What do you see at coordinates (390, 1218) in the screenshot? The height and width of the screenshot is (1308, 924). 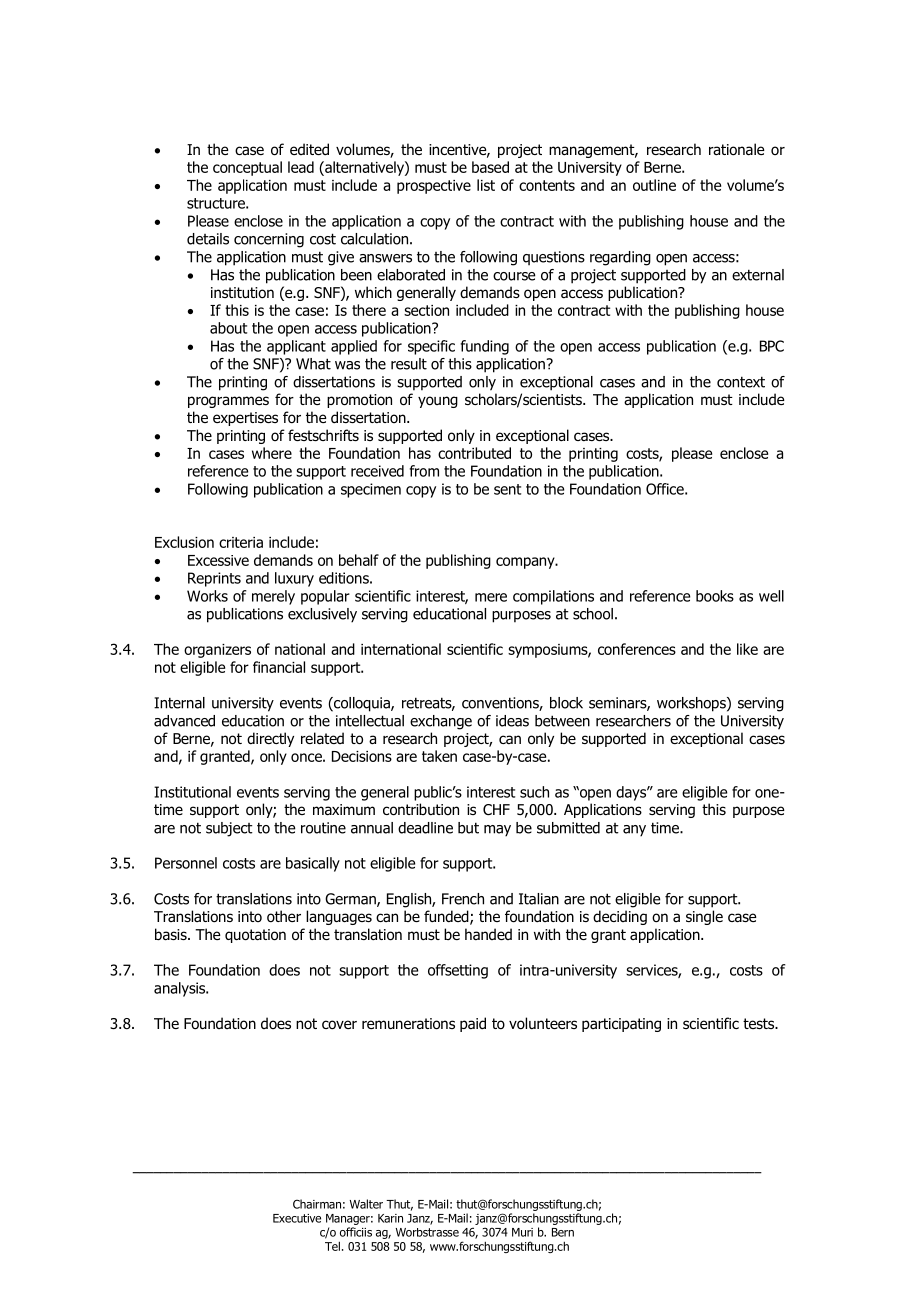 I see `Karin` at bounding box center [390, 1218].
